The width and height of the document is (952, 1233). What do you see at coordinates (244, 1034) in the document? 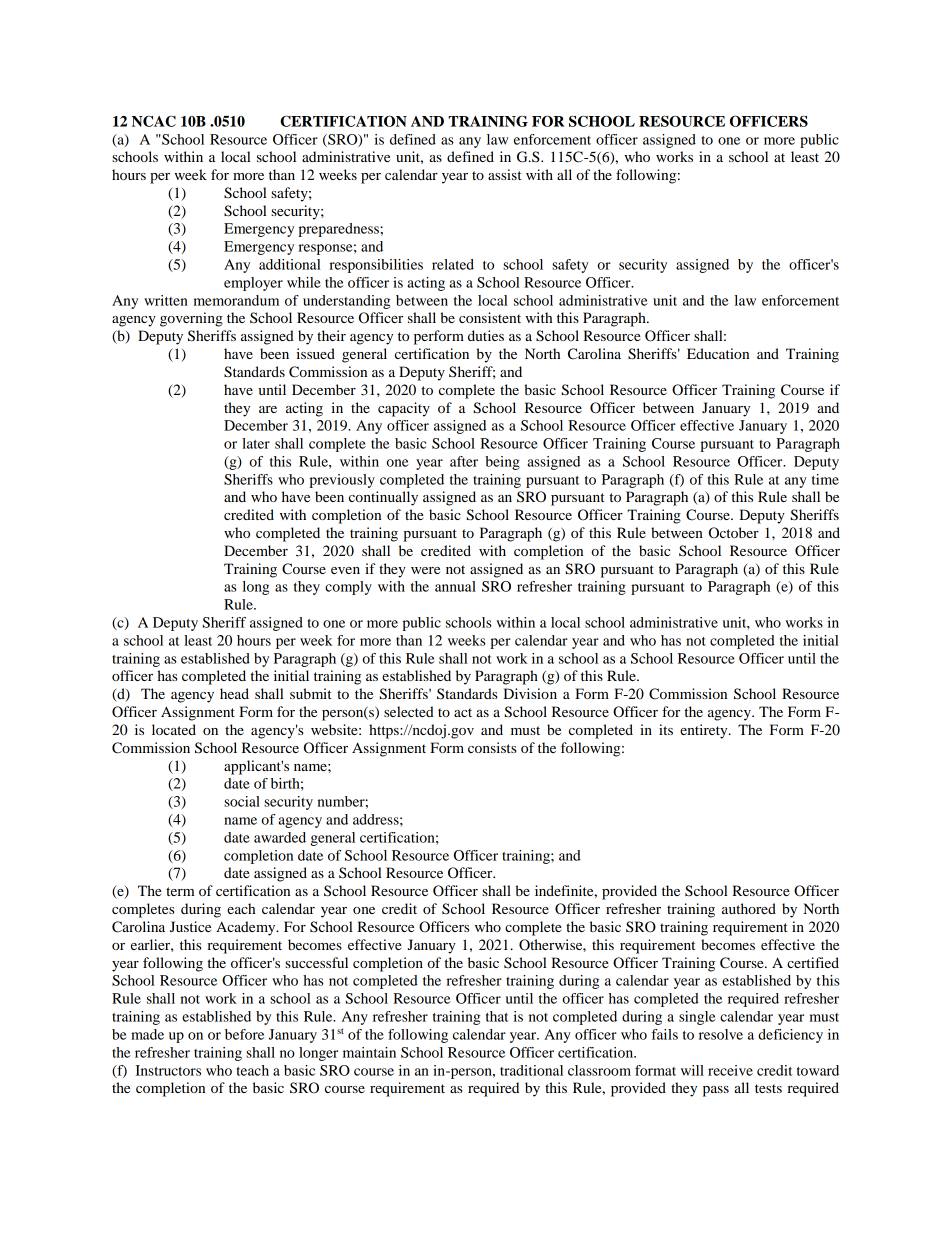
I see `before` at bounding box center [244, 1034].
